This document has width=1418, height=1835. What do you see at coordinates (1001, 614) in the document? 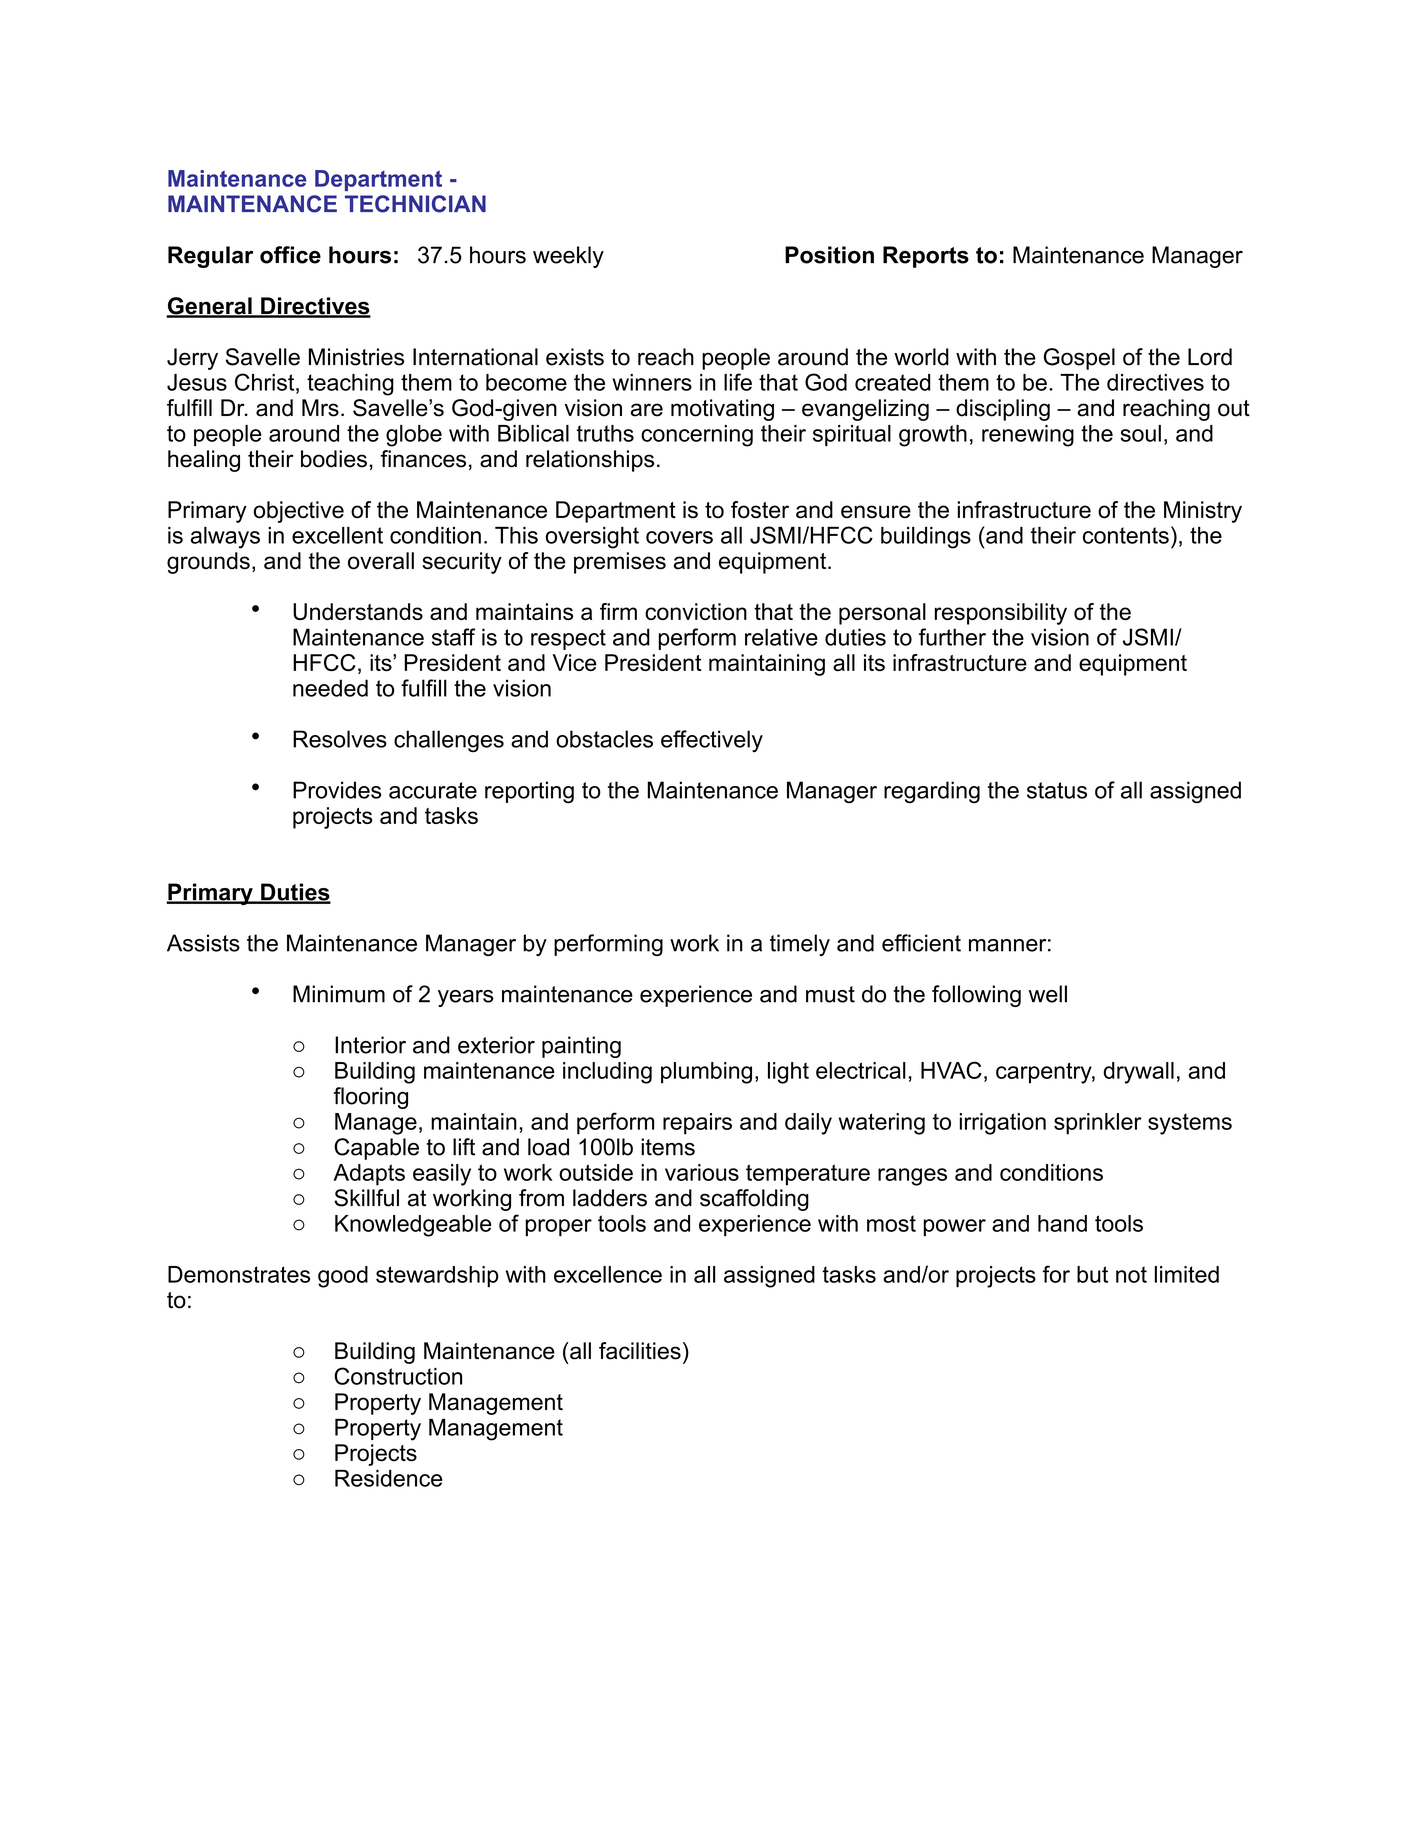
I see `responsibility` at bounding box center [1001, 614].
